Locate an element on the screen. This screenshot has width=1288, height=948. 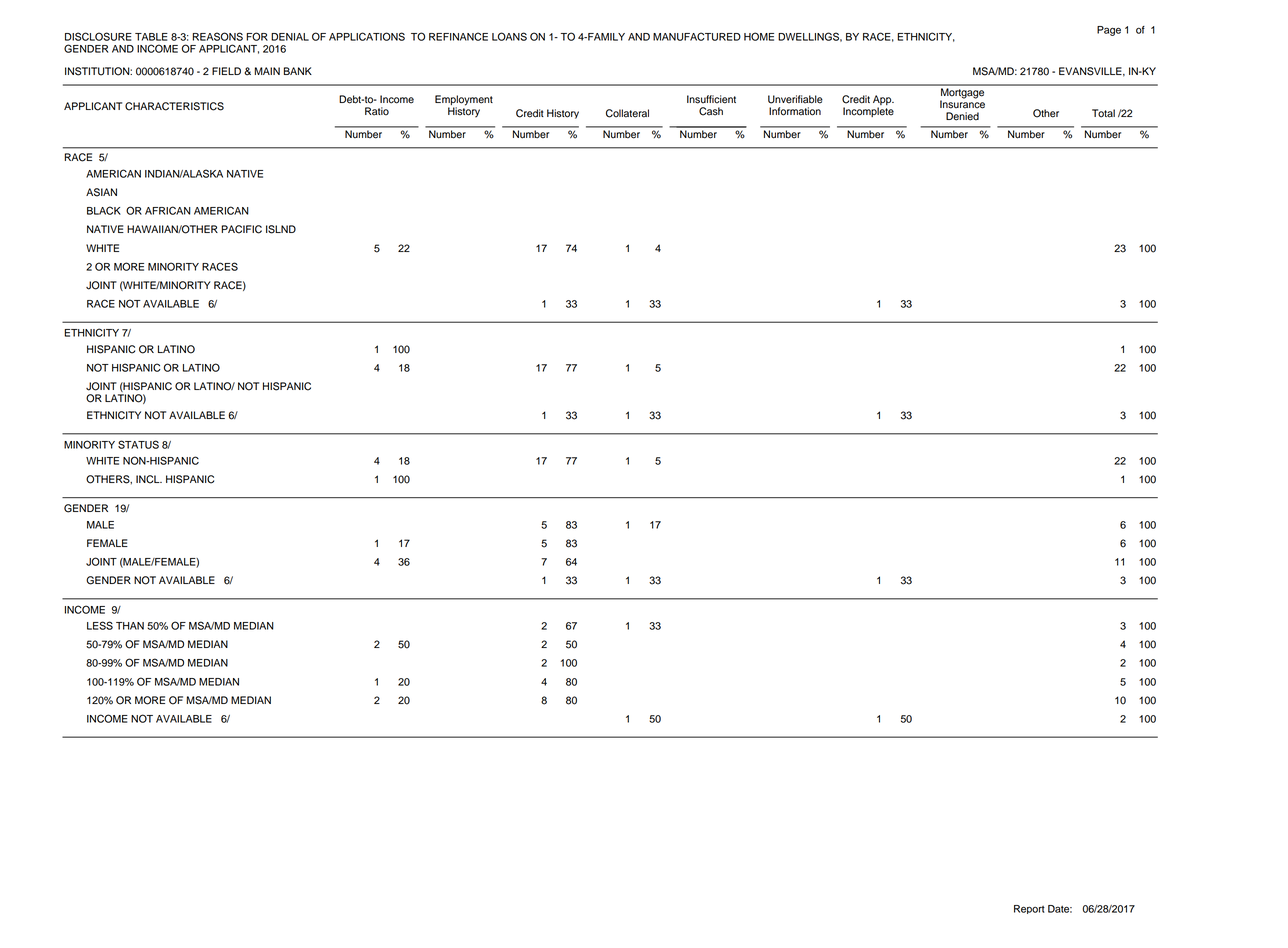
Collateral is located at coordinates (627, 113).
